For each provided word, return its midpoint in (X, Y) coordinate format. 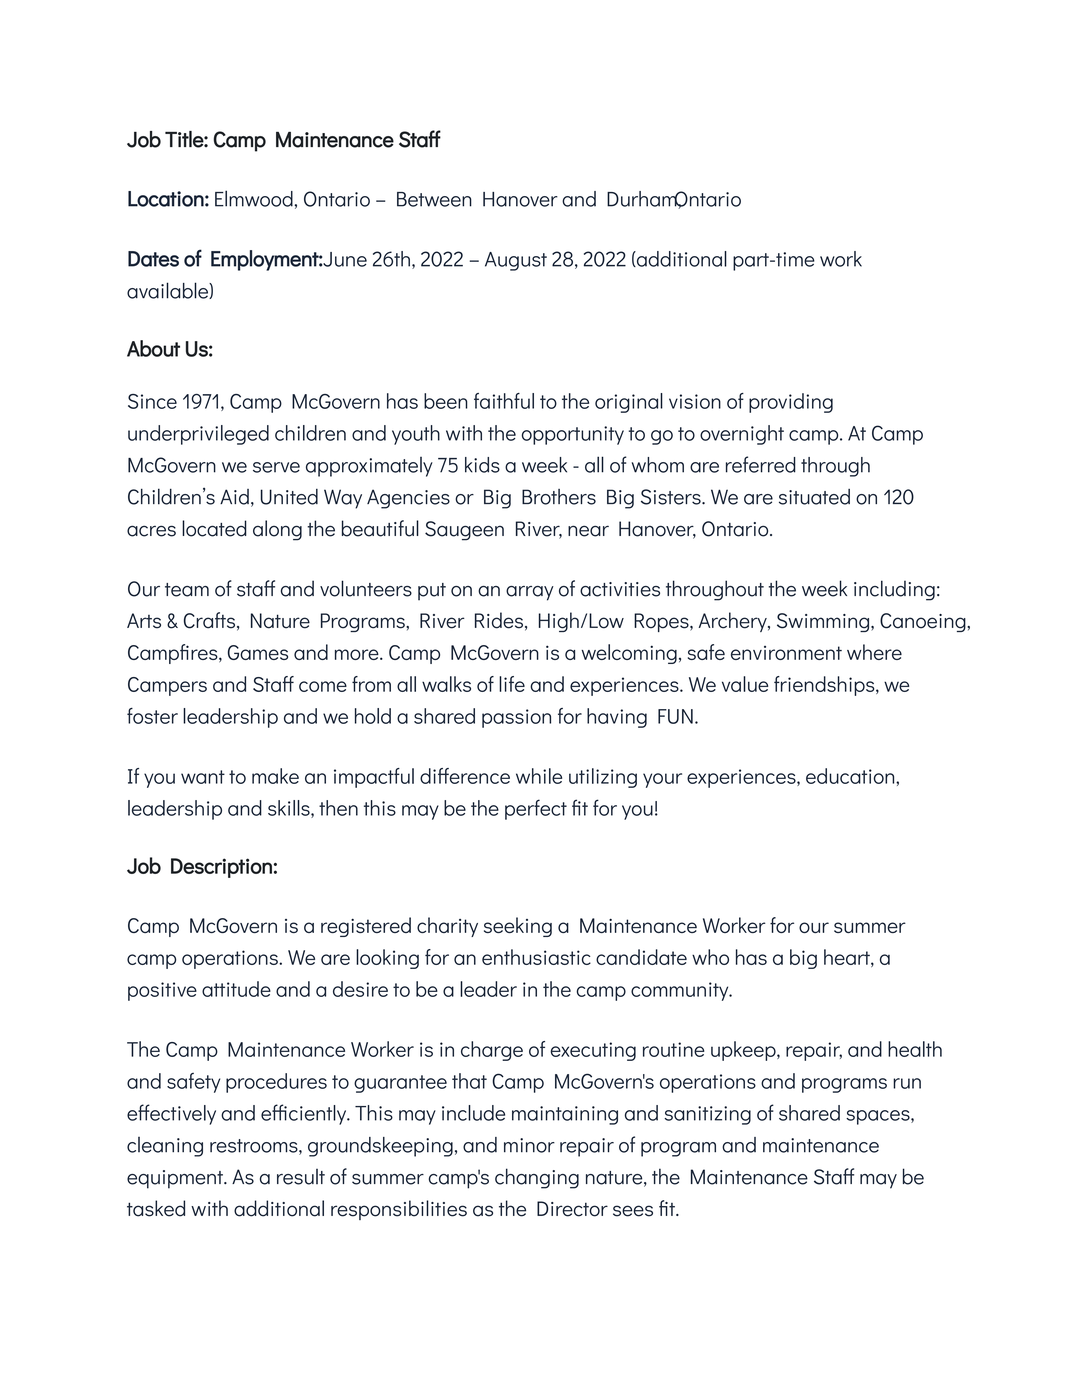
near (588, 531)
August (516, 261)
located (214, 528)
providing (791, 403)
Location (166, 199)
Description (221, 868)
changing (537, 1178)
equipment (176, 1179)
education (851, 776)
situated (814, 497)
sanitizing (707, 1115)
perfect (536, 809)
